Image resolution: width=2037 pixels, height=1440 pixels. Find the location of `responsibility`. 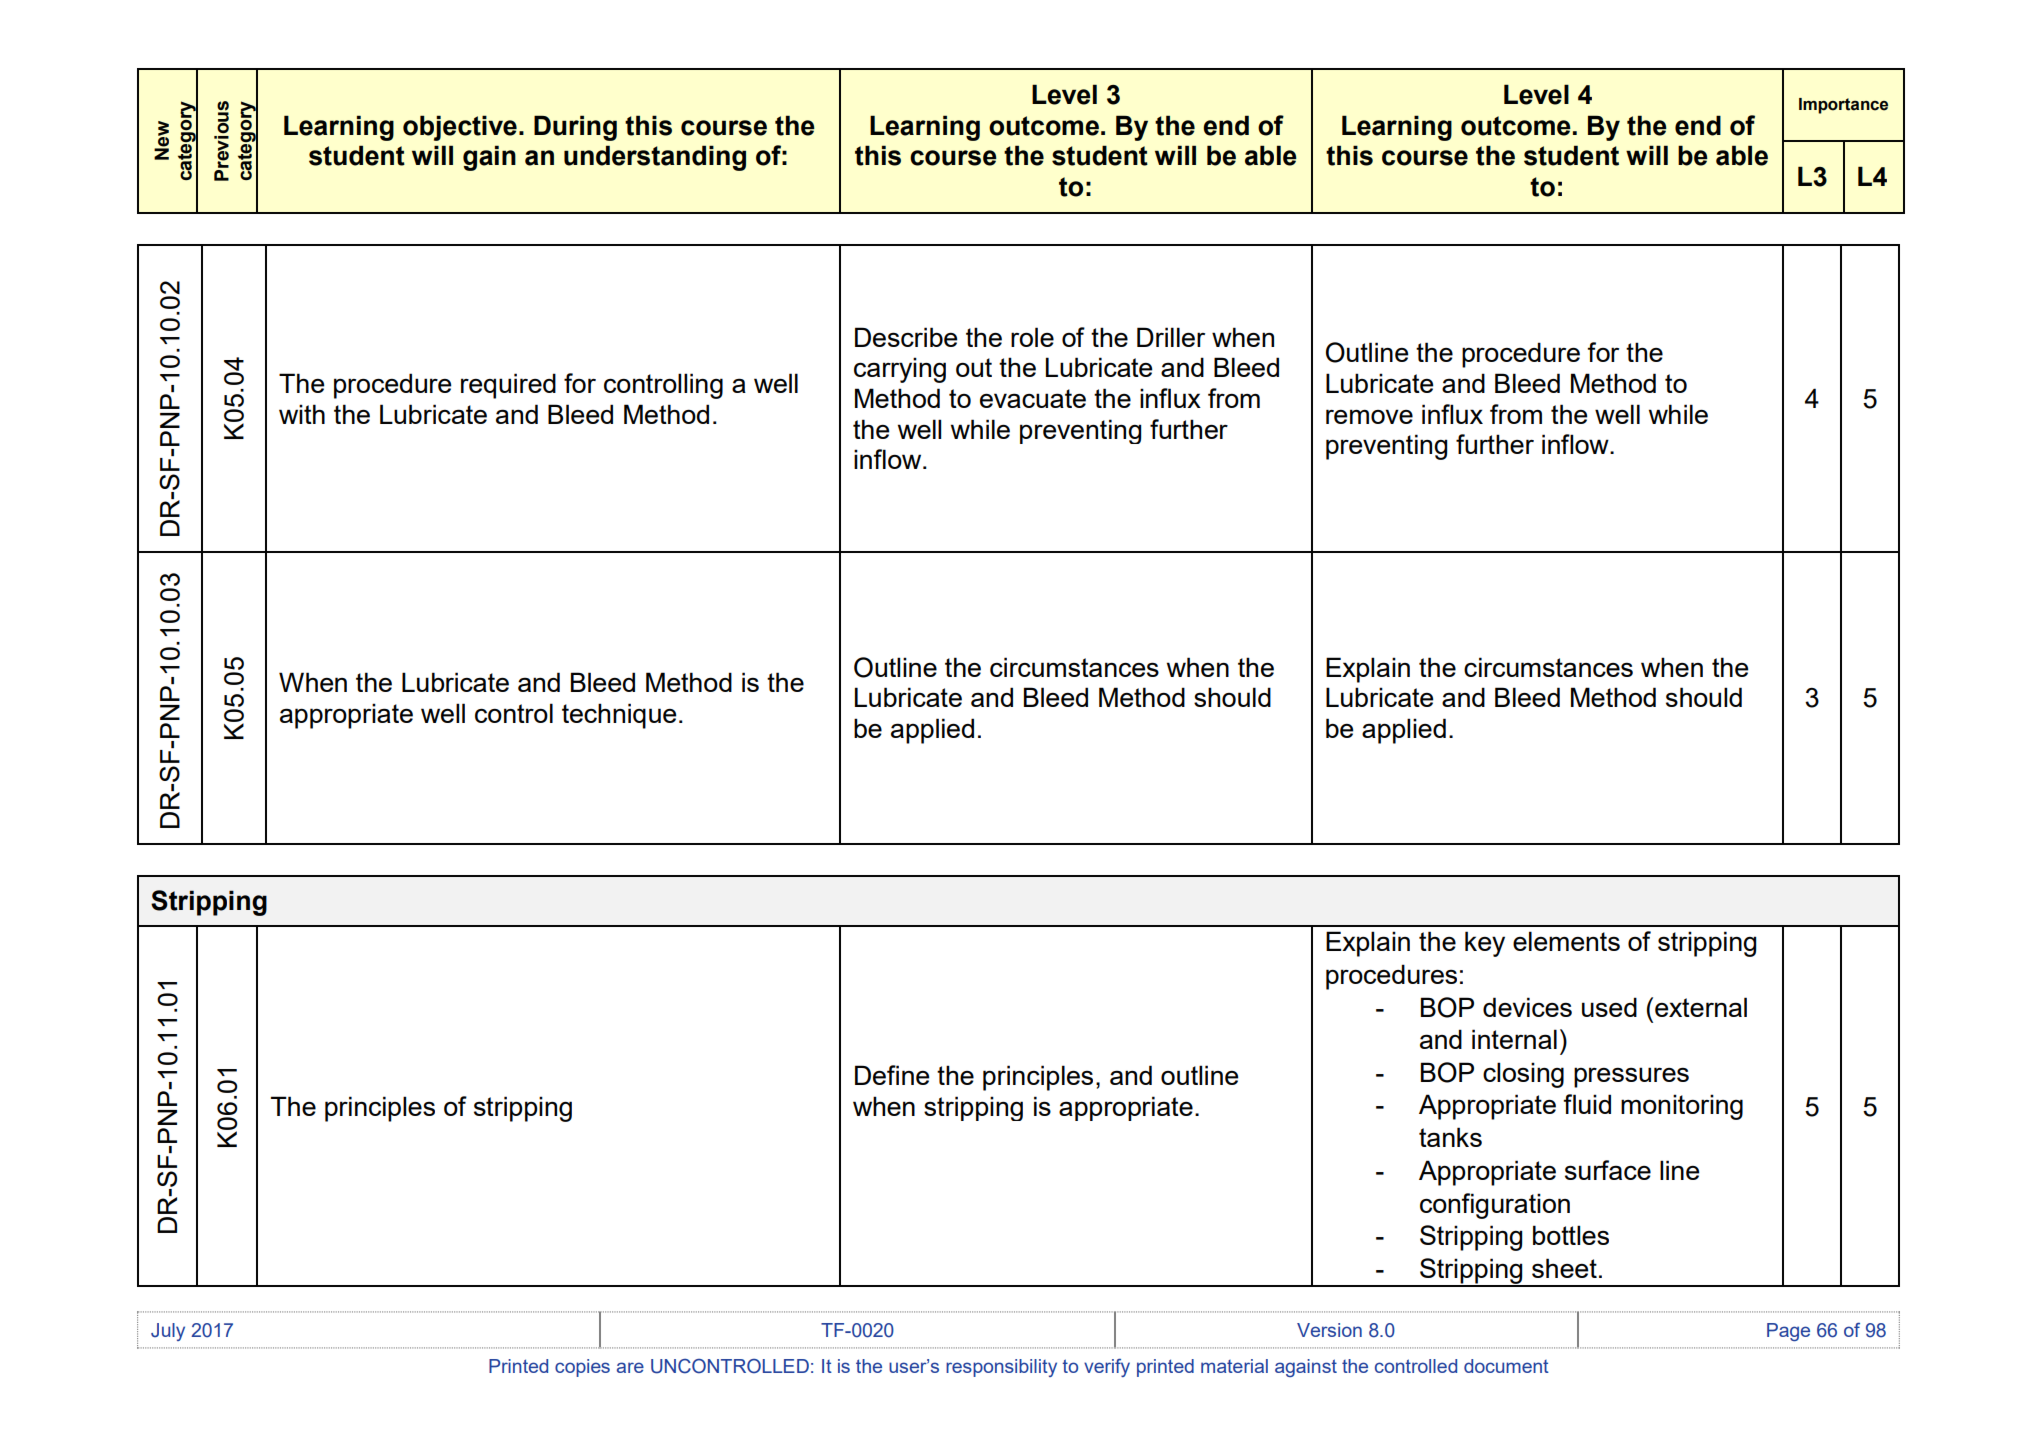

responsibility is located at coordinates (1001, 1368).
